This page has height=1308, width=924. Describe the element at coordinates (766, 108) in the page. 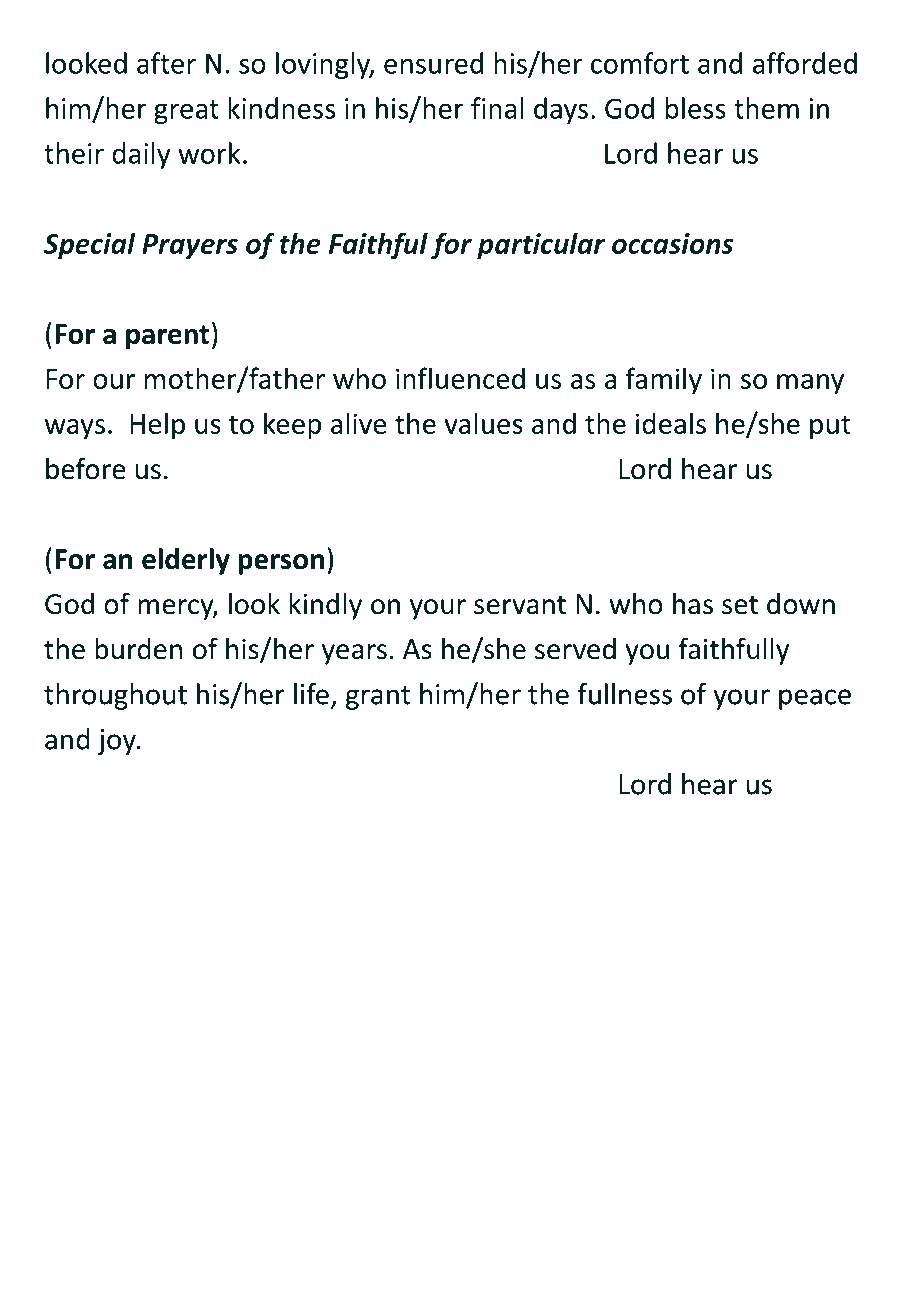

I see `them` at that location.
